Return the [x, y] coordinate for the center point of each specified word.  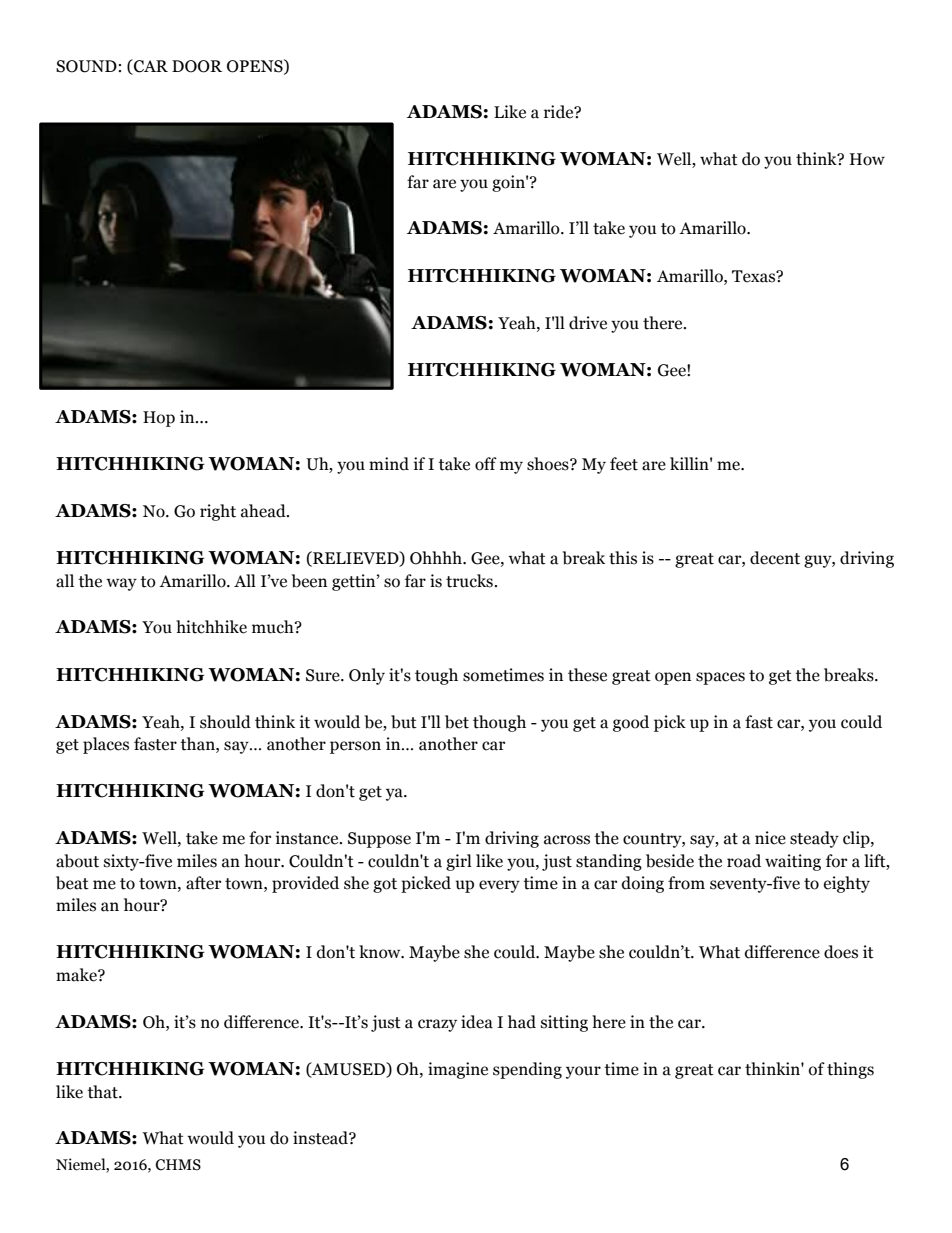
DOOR [197, 66]
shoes [549, 464]
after [203, 883]
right [218, 512]
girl [459, 862]
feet [624, 464]
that [103, 1092]
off [486, 464]
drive [588, 323]
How [867, 159]
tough [436, 676]
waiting [793, 862]
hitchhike [211, 627]
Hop [159, 419]
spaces [720, 678]
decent [775, 558]
